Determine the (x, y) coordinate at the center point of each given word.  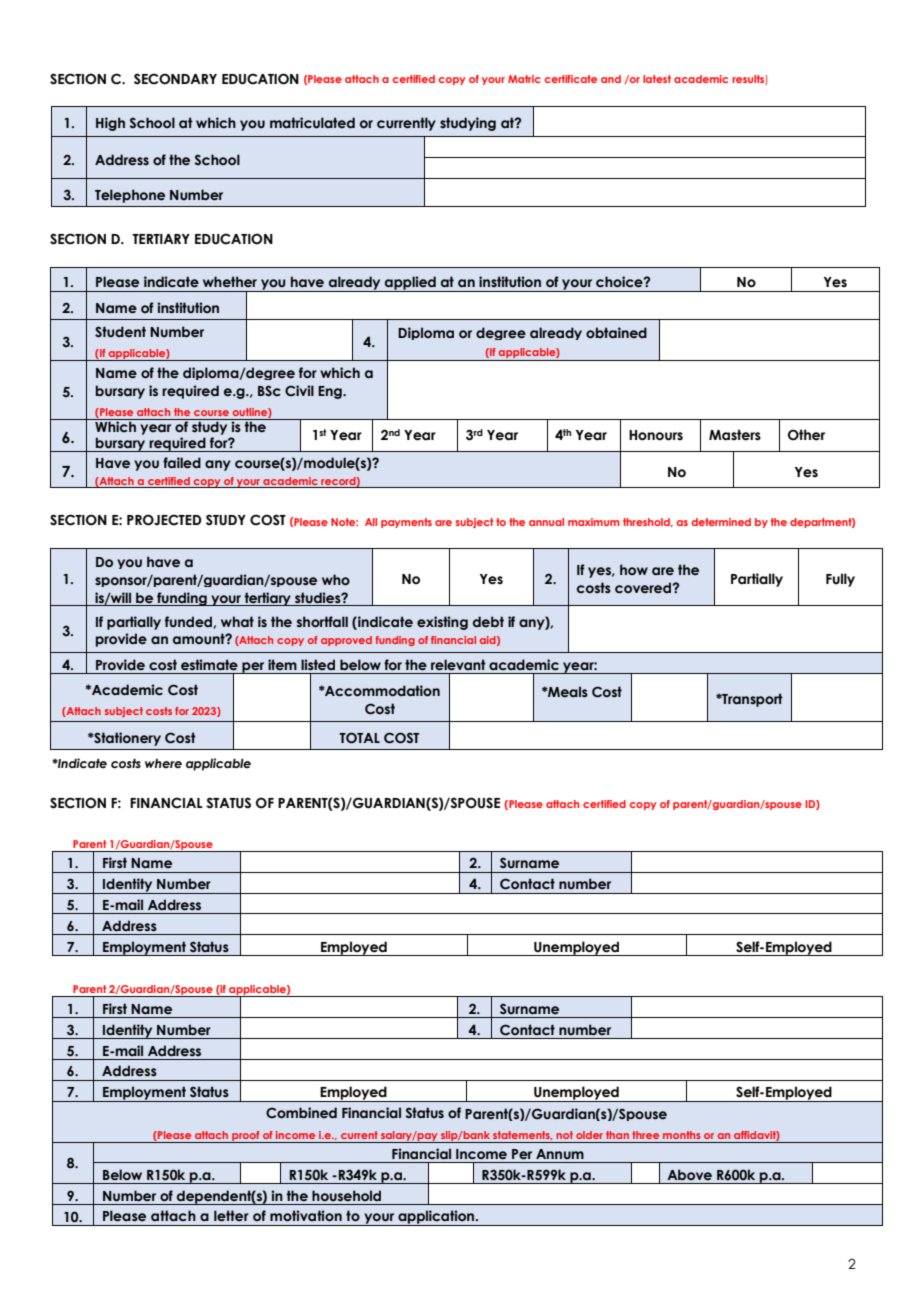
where (163, 763)
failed (182, 463)
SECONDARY (175, 79)
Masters (735, 435)
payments (406, 523)
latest (657, 79)
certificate (571, 79)
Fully (840, 580)
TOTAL (359, 738)
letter (231, 1216)
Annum (560, 1154)
